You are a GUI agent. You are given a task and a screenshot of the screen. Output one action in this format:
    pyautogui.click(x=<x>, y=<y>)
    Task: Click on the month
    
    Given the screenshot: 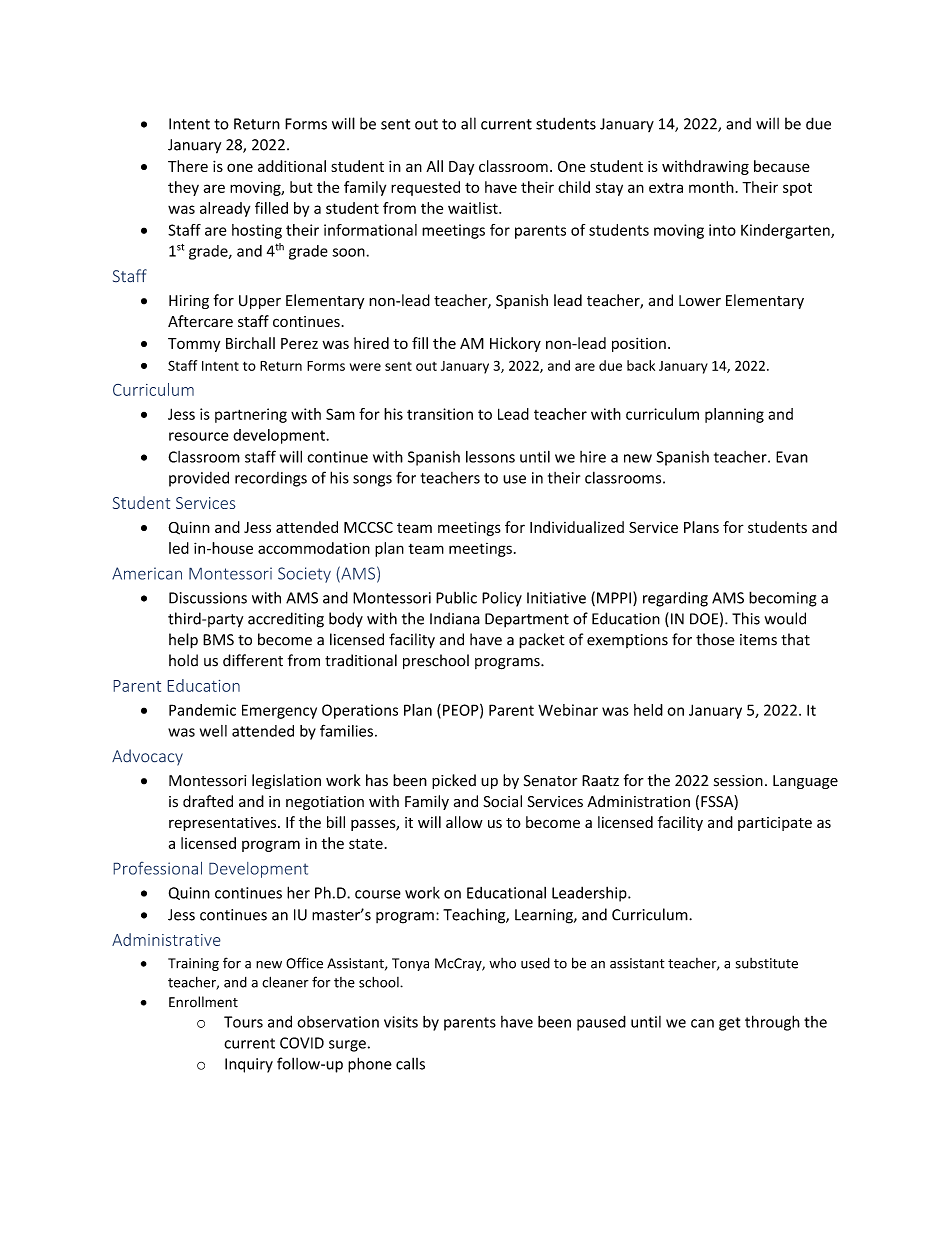 What is the action you would take?
    pyautogui.click(x=711, y=187)
